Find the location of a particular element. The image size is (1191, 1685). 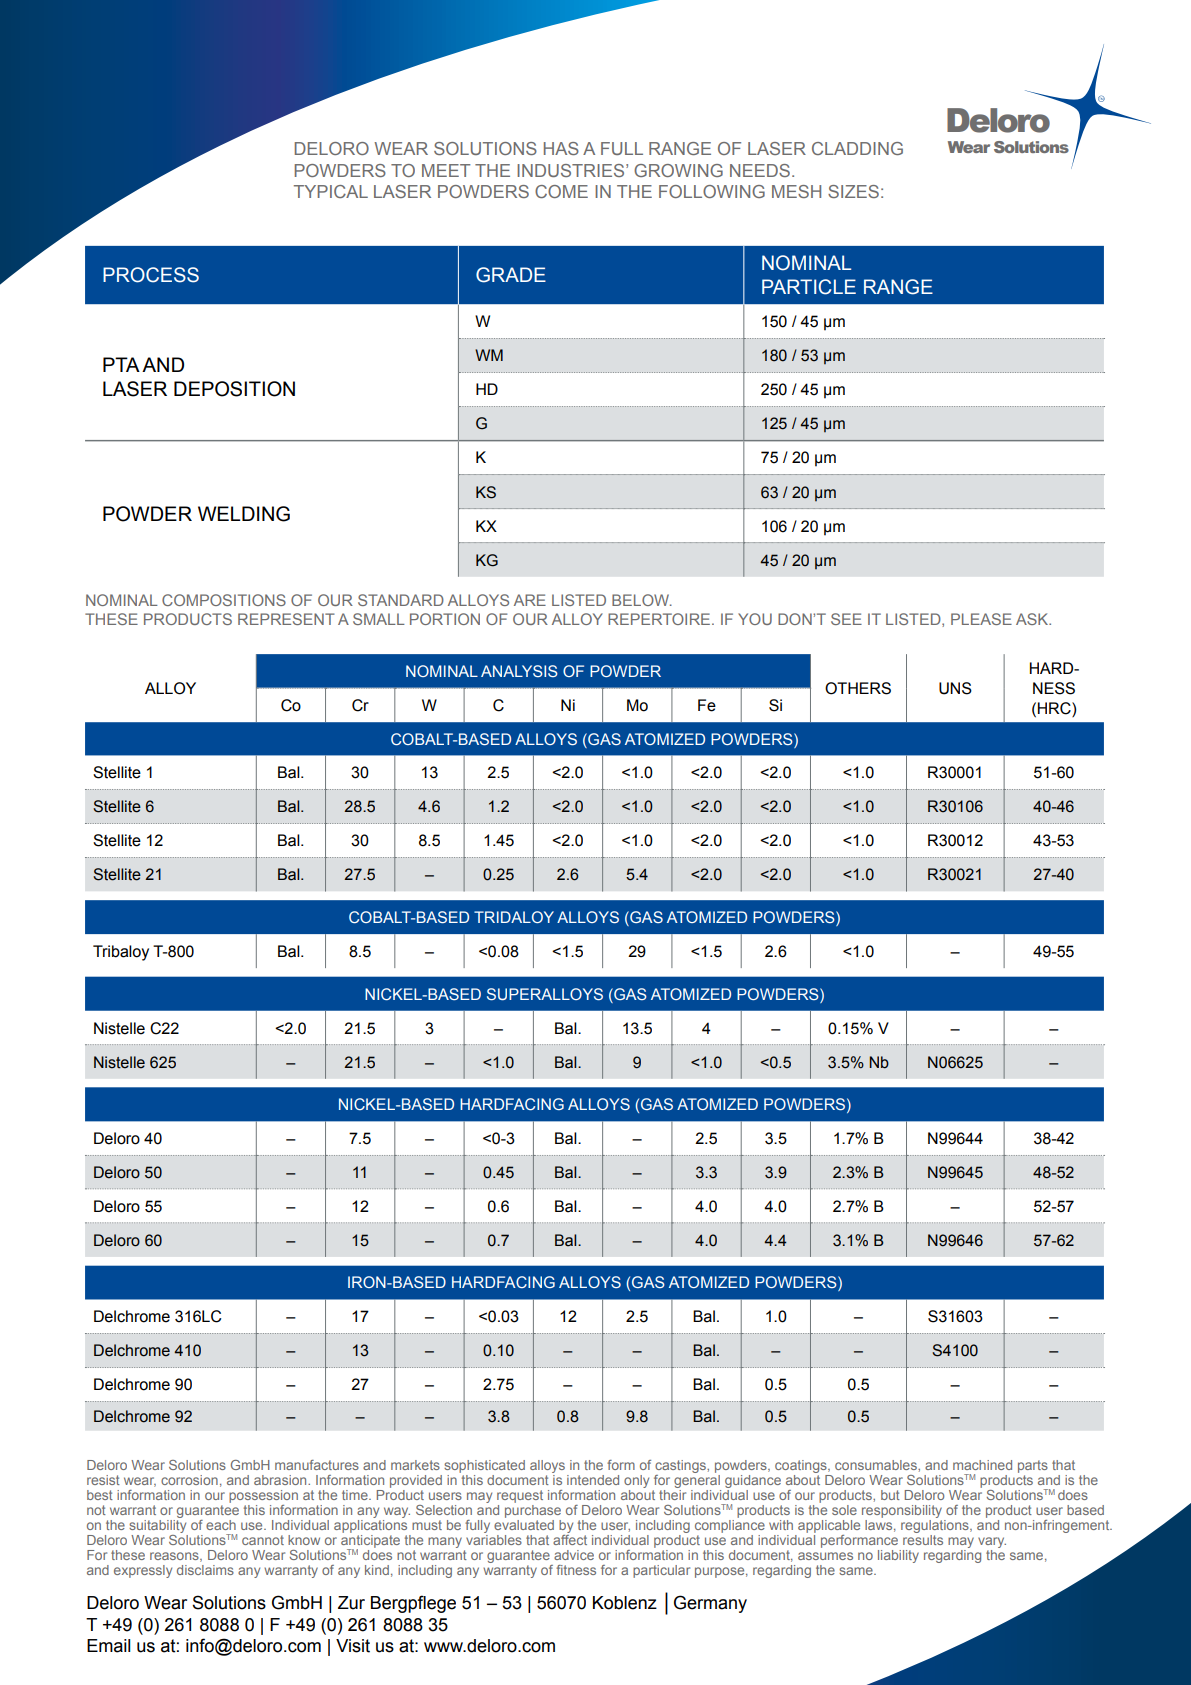

ANALYSIS is located at coordinates (519, 671).
